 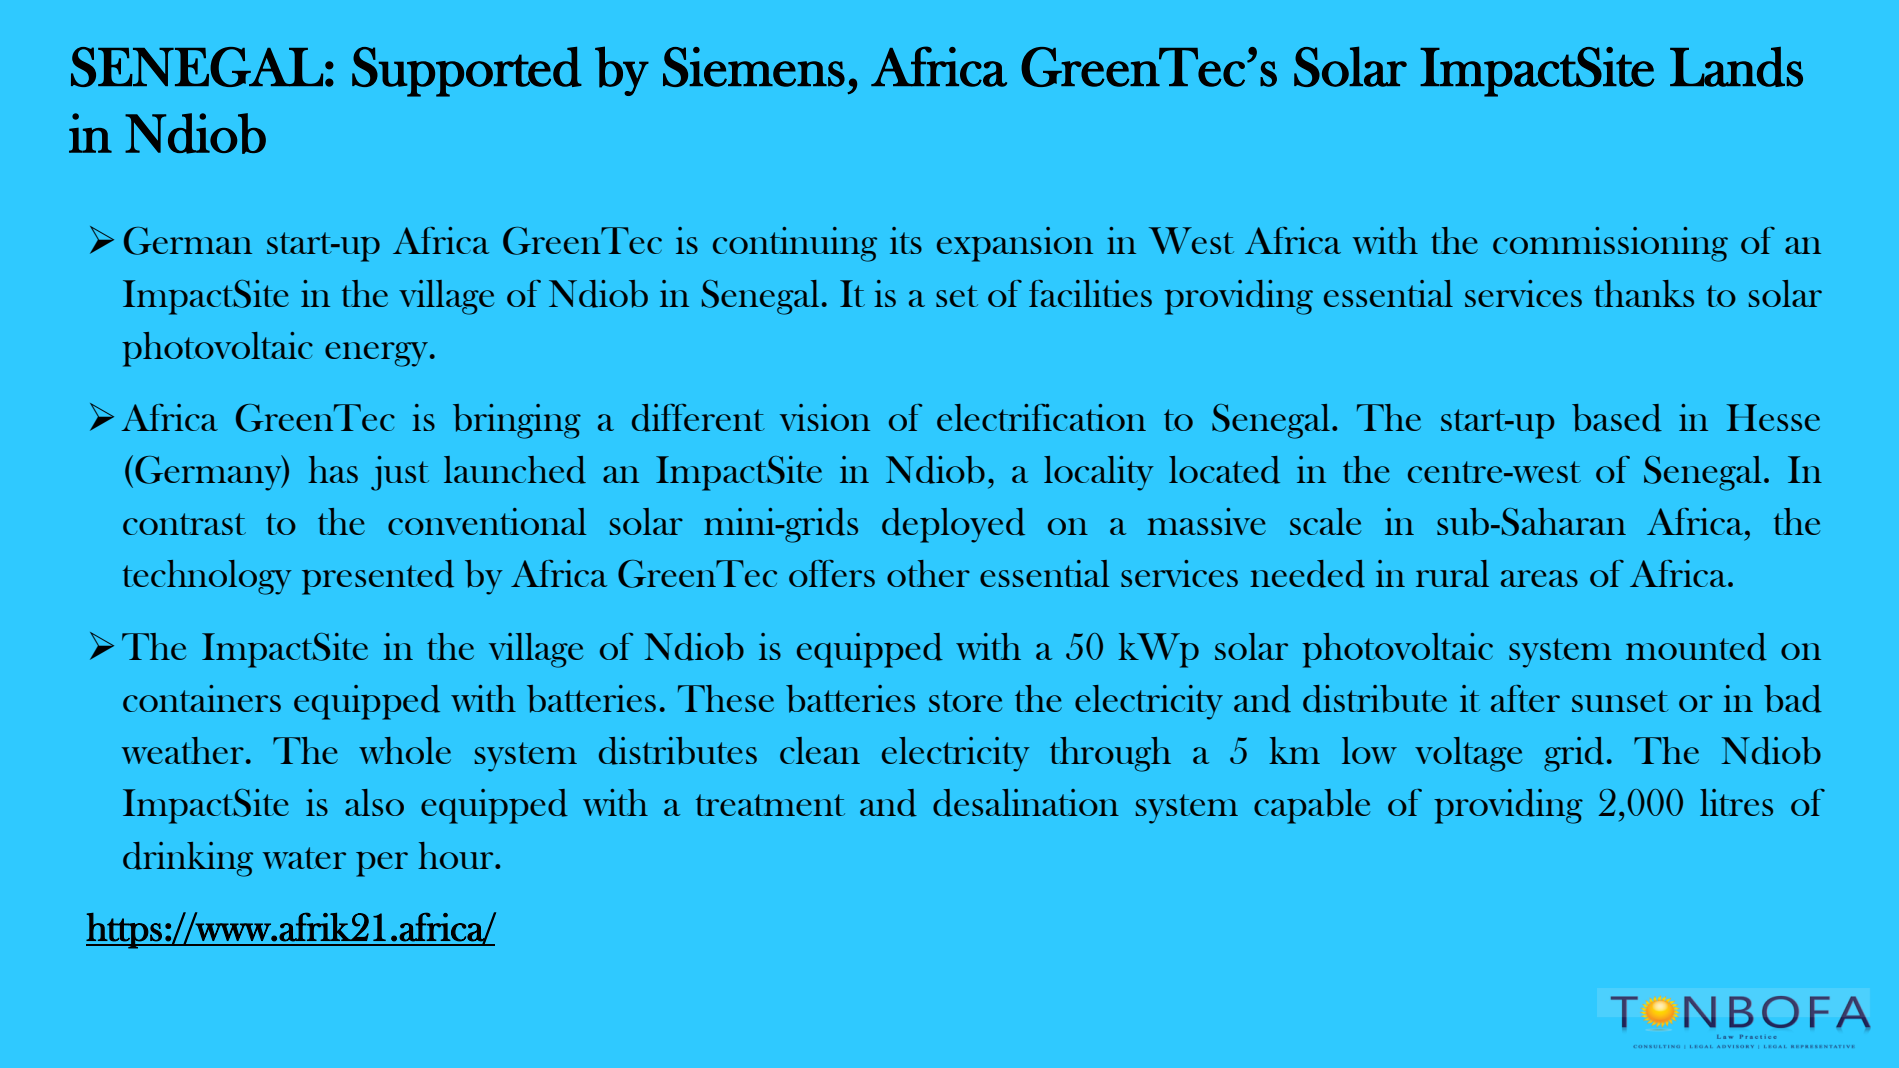 I want to click on based, so click(x=1617, y=418).
